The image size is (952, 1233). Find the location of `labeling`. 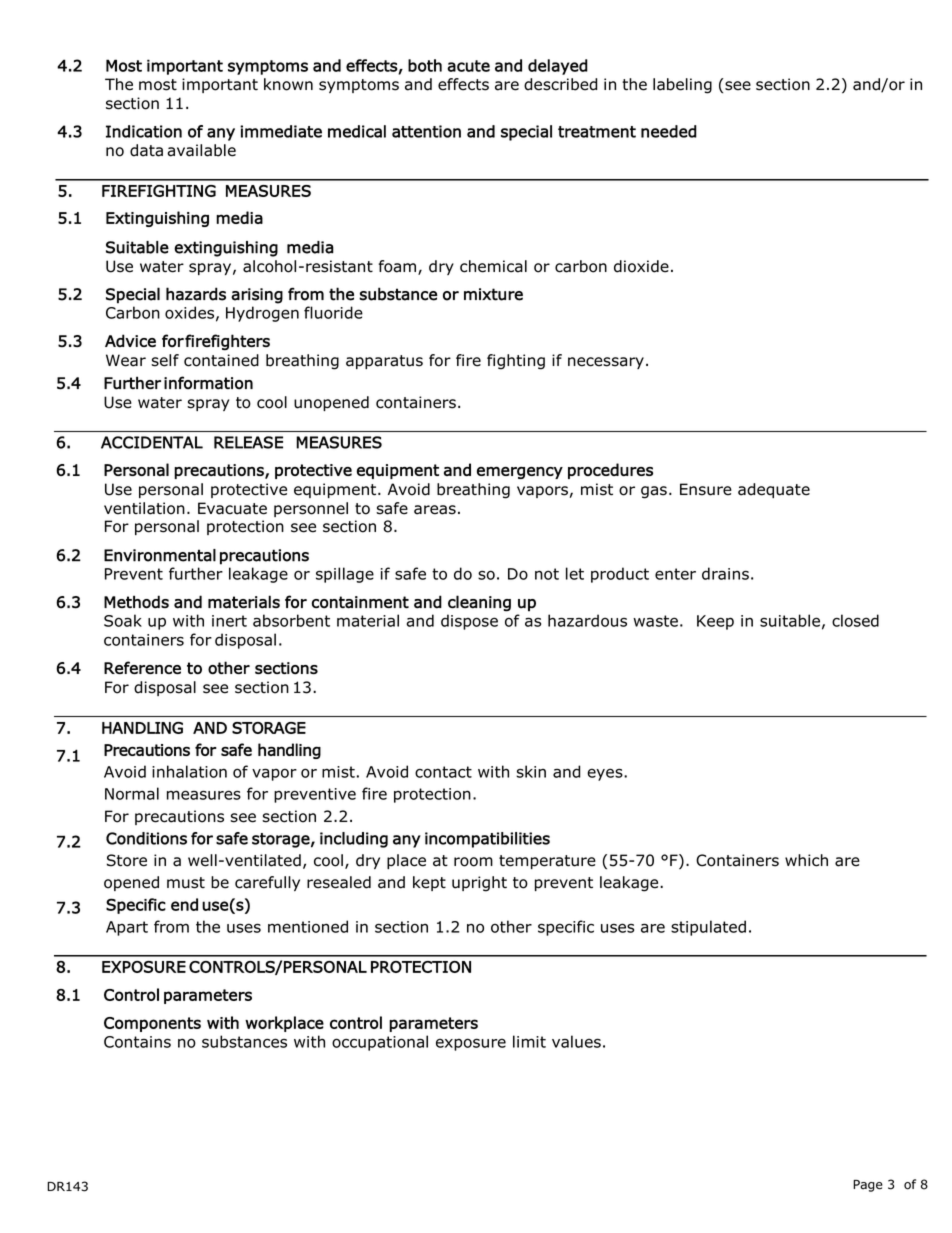

labeling is located at coordinates (682, 86).
